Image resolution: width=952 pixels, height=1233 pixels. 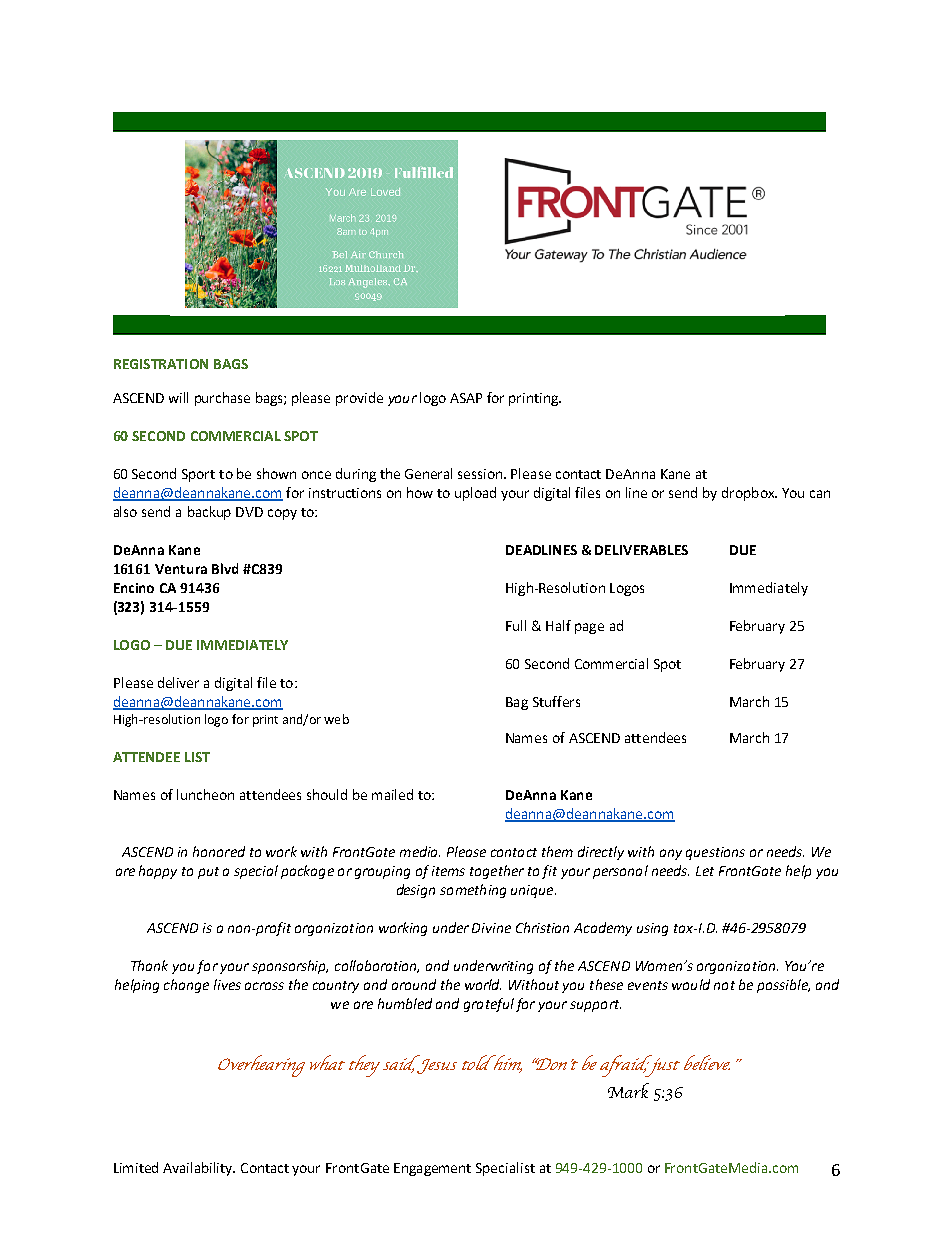 What do you see at coordinates (473, 891) in the document?
I see `something` at bounding box center [473, 891].
